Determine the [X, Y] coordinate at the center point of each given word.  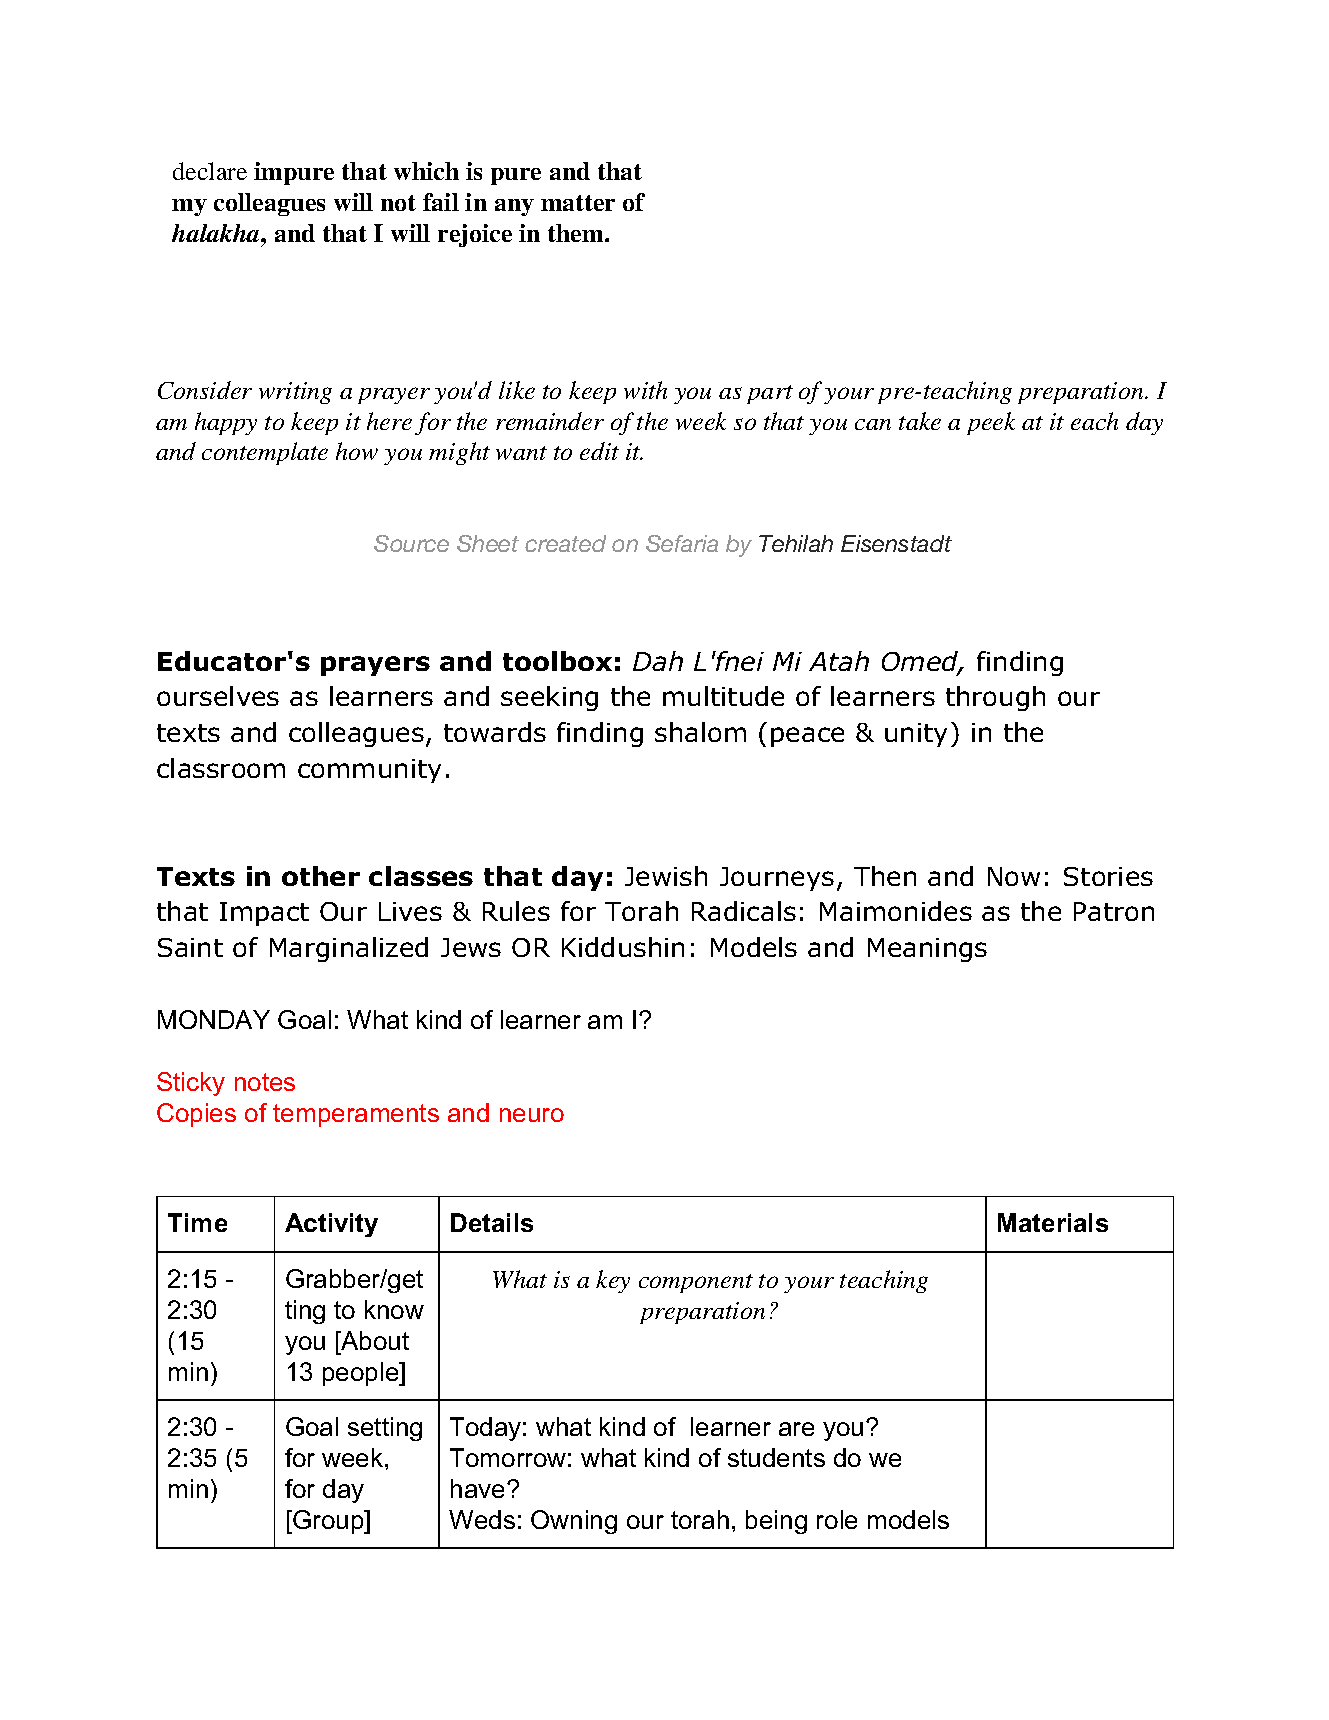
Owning [574, 1522]
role [837, 1519]
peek [991, 423]
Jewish [666, 876]
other [321, 876]
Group [328, 1522]
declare [210, 171]
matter [578, 203]
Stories [1108, 876]
